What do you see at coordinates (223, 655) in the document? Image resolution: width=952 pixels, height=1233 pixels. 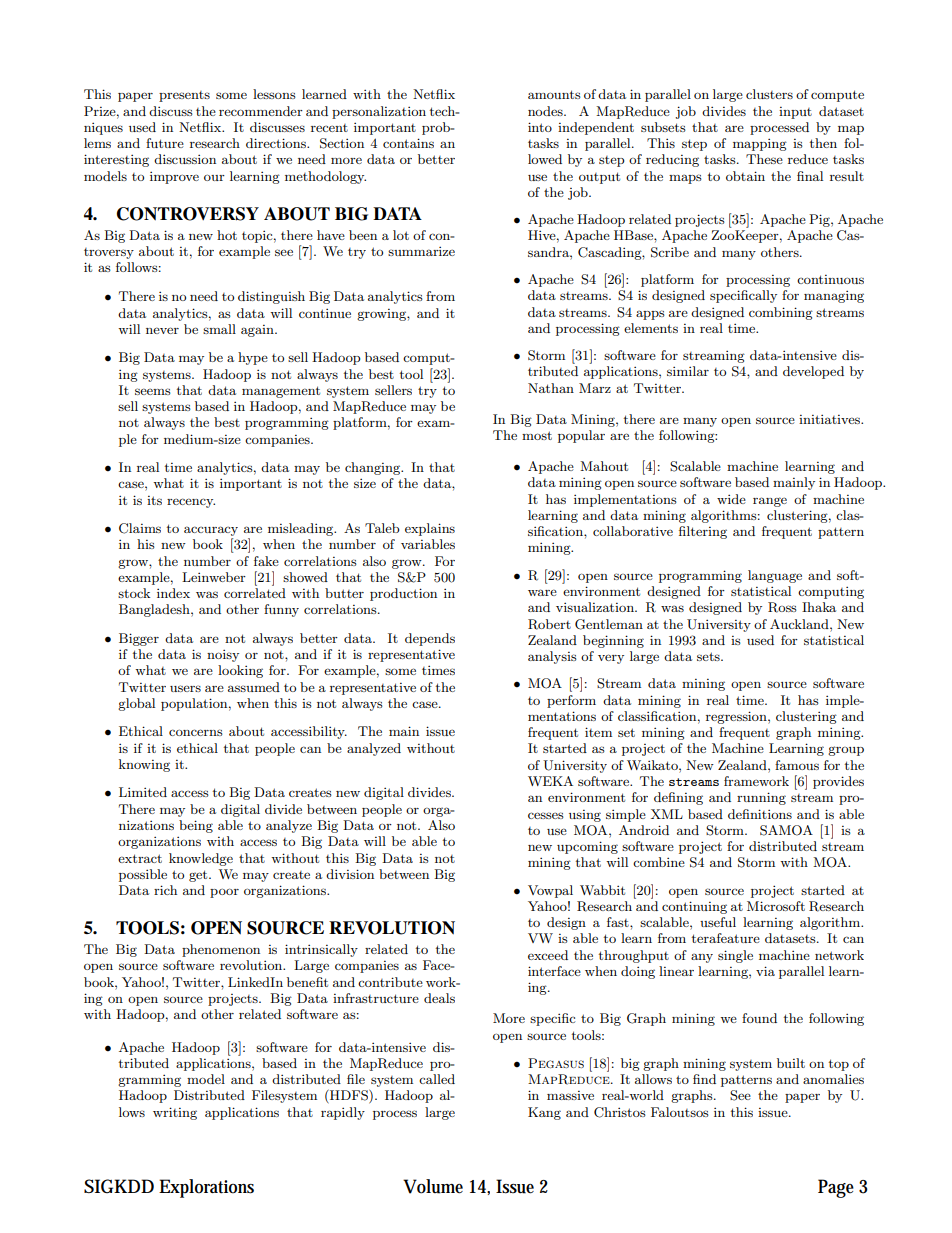 I see `noisy` at bounding box center [223, 655].
